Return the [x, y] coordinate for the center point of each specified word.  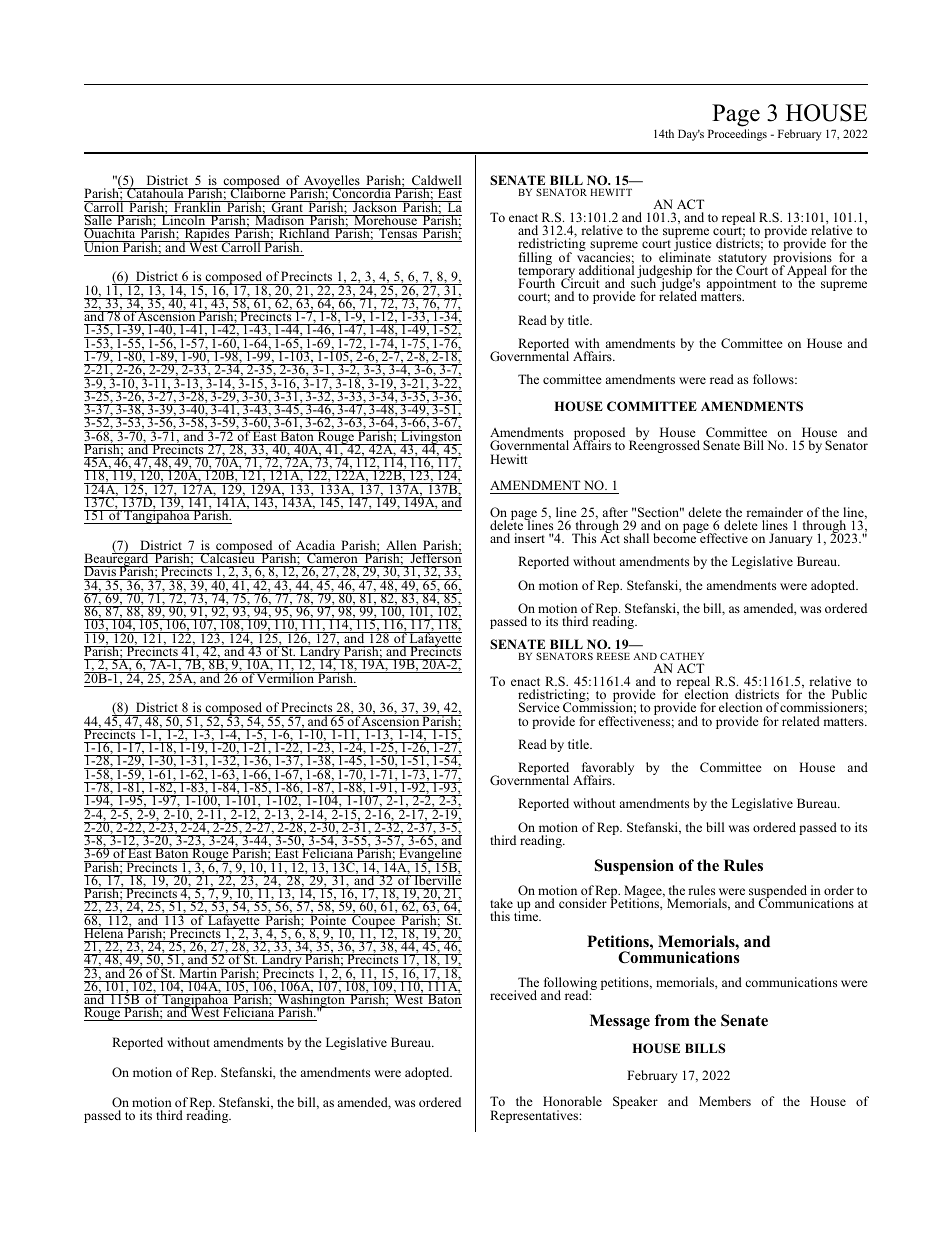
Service [539, 707]
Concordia [361, 195]
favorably [608, 770]
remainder [774, 512]
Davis [101, 573]
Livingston [430, 438]
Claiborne [258, 194]
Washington [311, 1002]
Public [849, 694]
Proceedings [737, 135]
